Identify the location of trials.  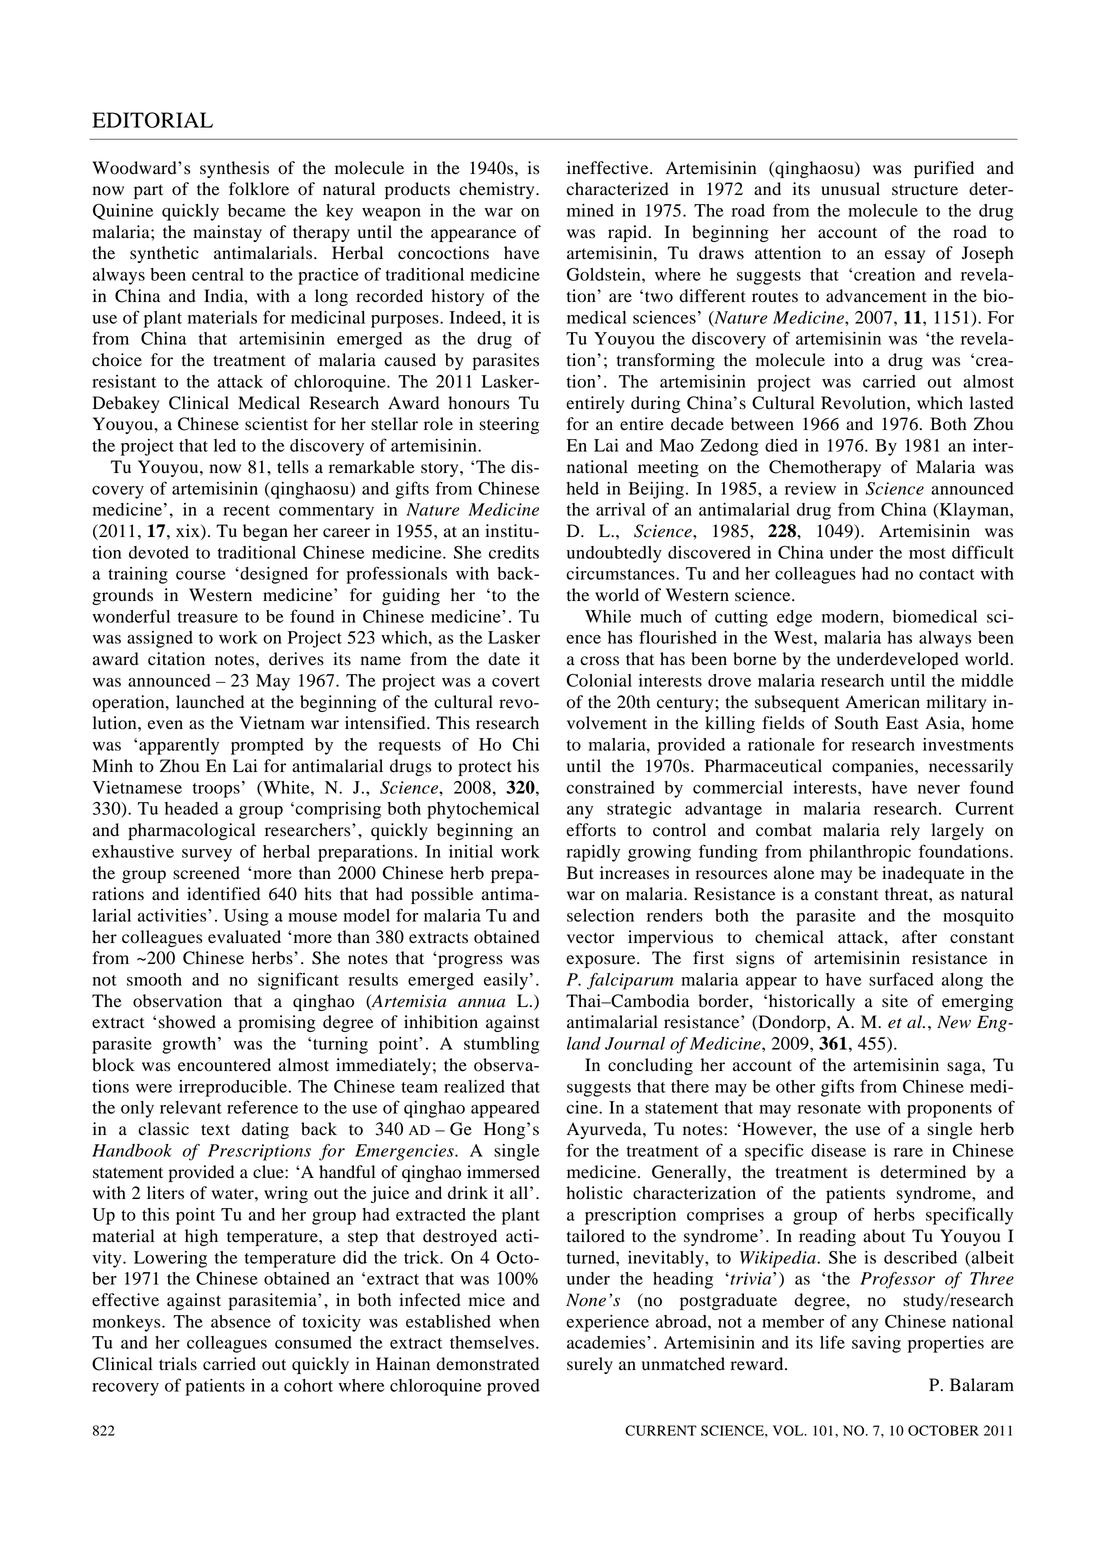
(178, 1364).
